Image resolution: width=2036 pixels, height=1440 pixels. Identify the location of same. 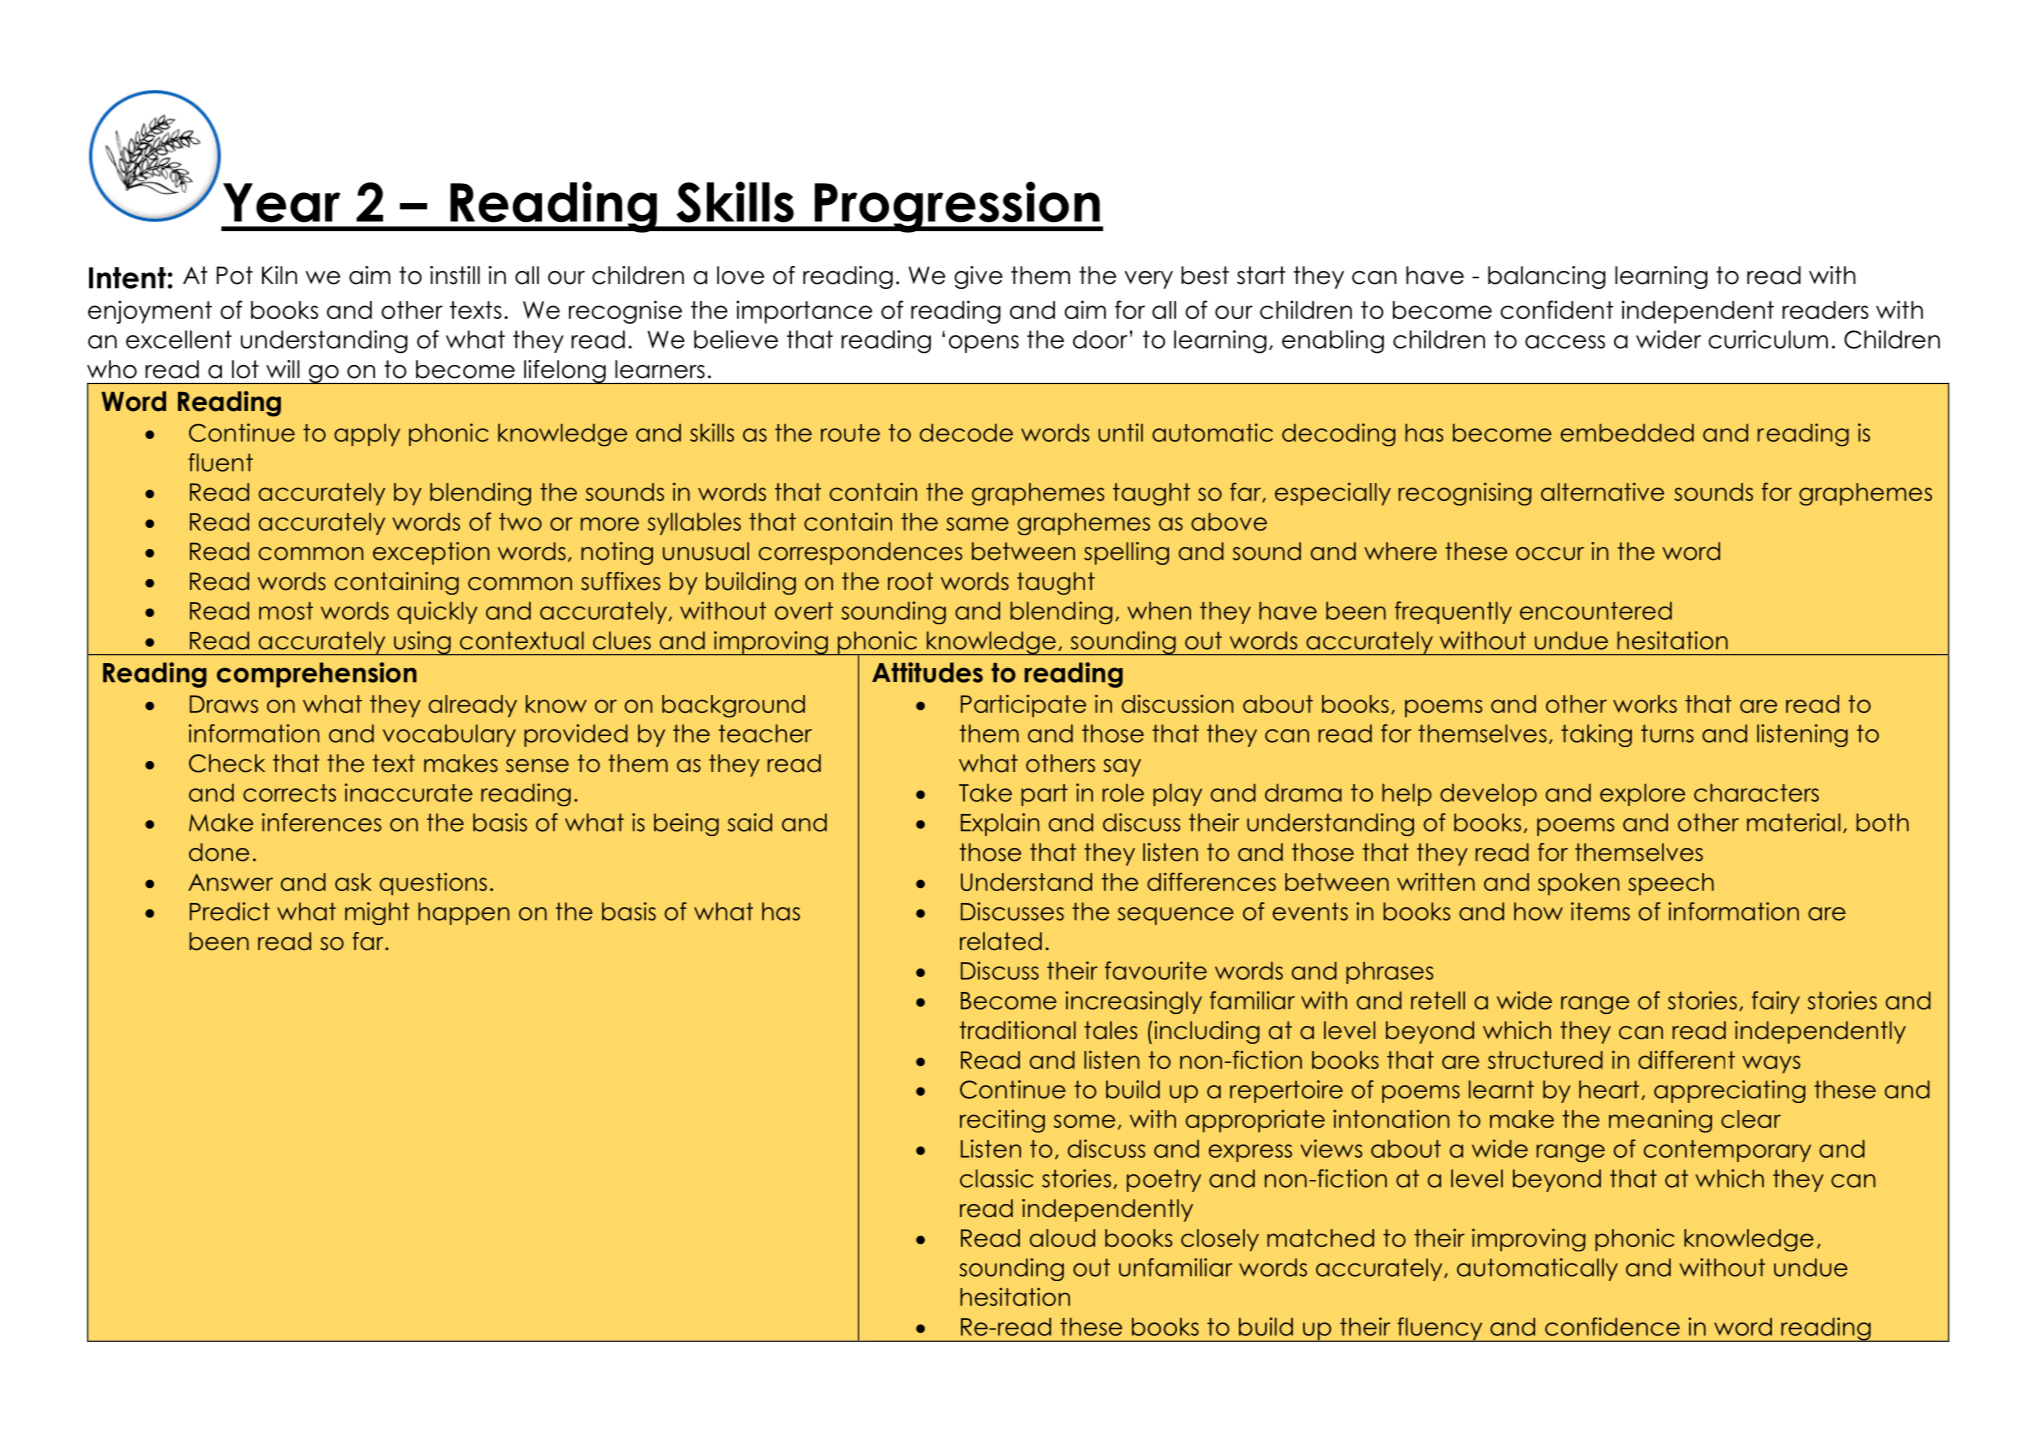
(978, 524).
